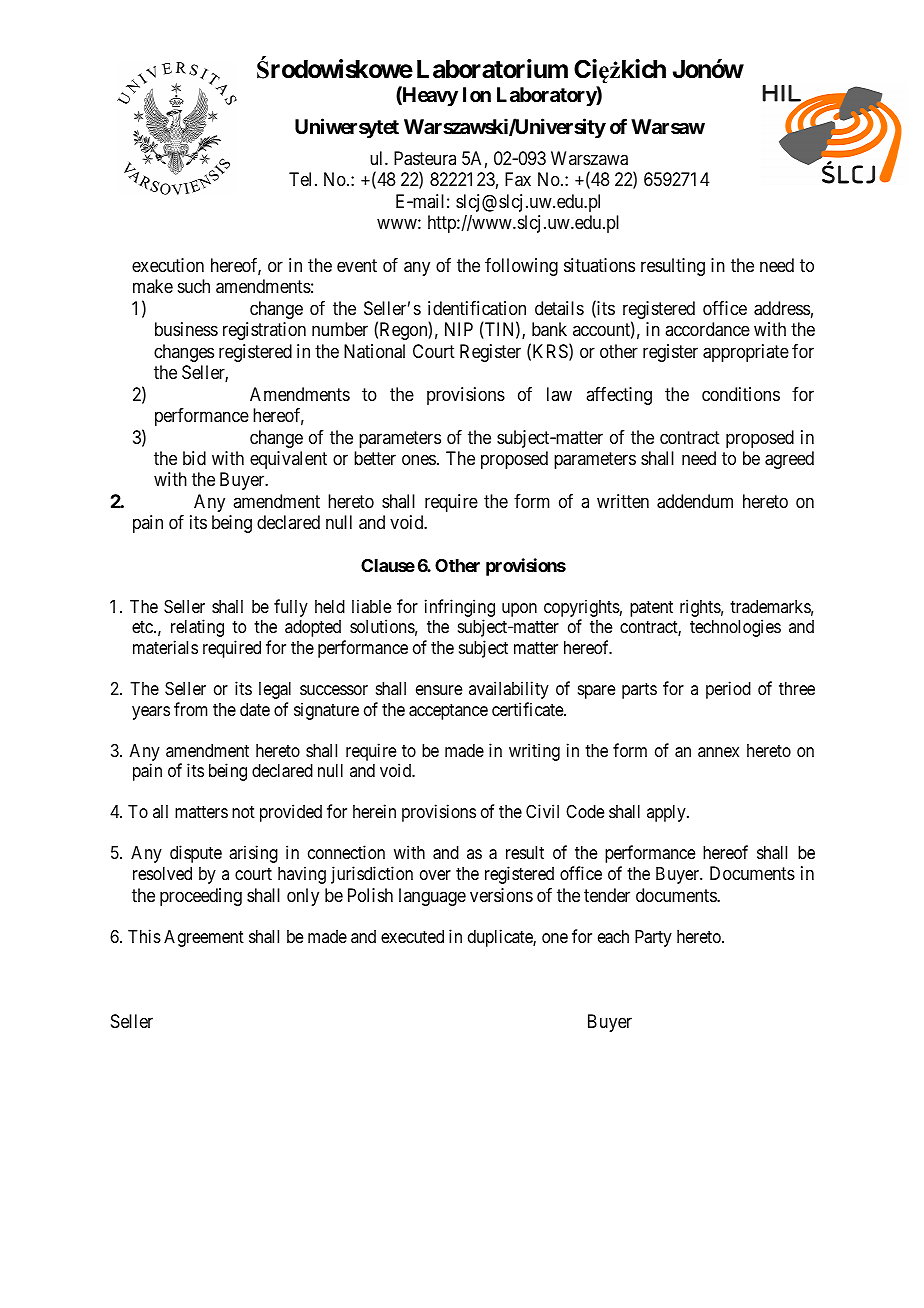 The width and height of the screenshot is (924, 1308). I want to click on NIP, so click(459, 329).
